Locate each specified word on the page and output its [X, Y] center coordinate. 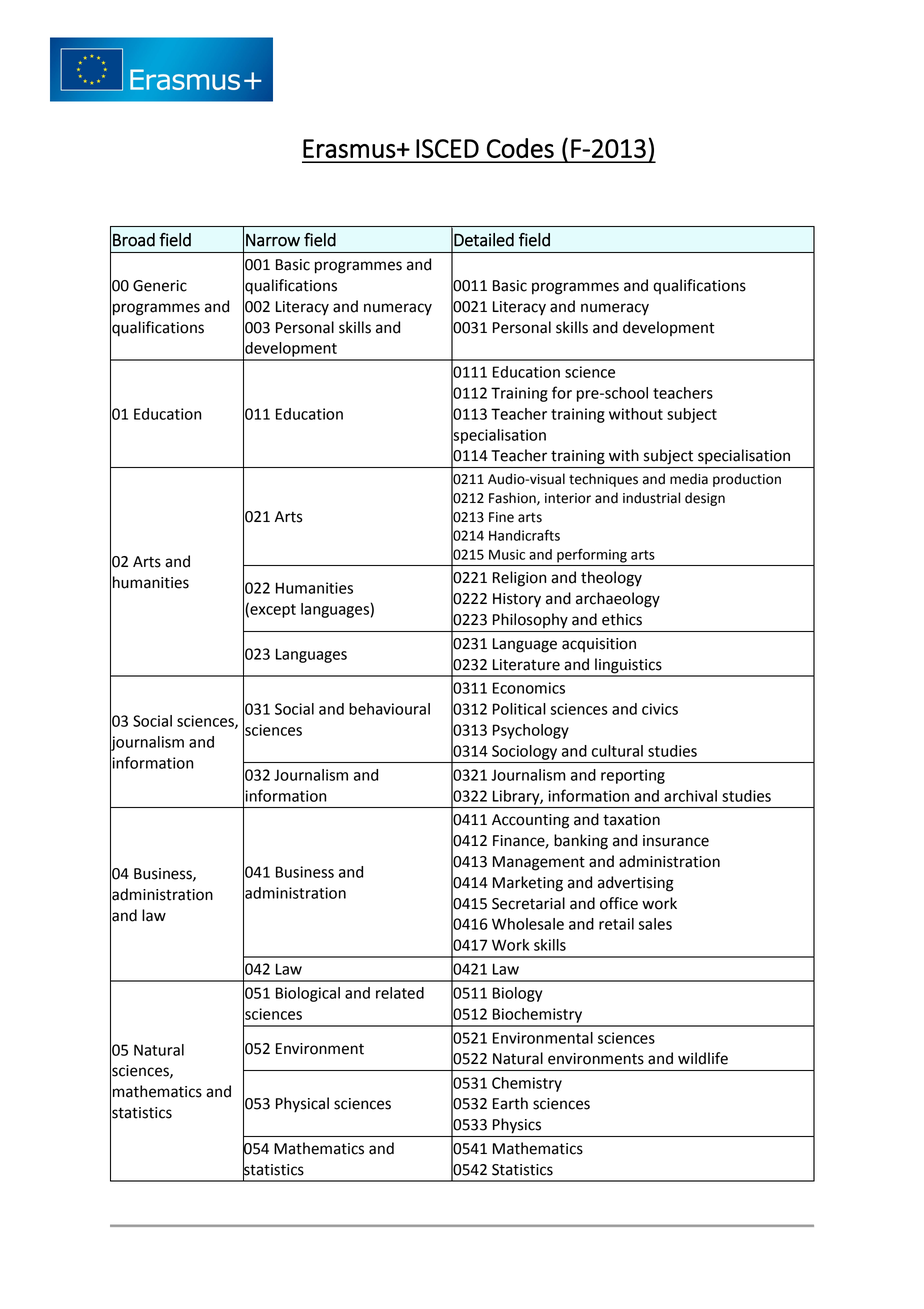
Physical [302, 1105]
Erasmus [349, 148]
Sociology [524, 752]
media [689, 479]
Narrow [273, 240]
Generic [160, 286]
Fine [501, 517]
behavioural [389, 709]
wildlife [703, 1058]
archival [690, 796]
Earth [510, 1103]
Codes [520, 148]
